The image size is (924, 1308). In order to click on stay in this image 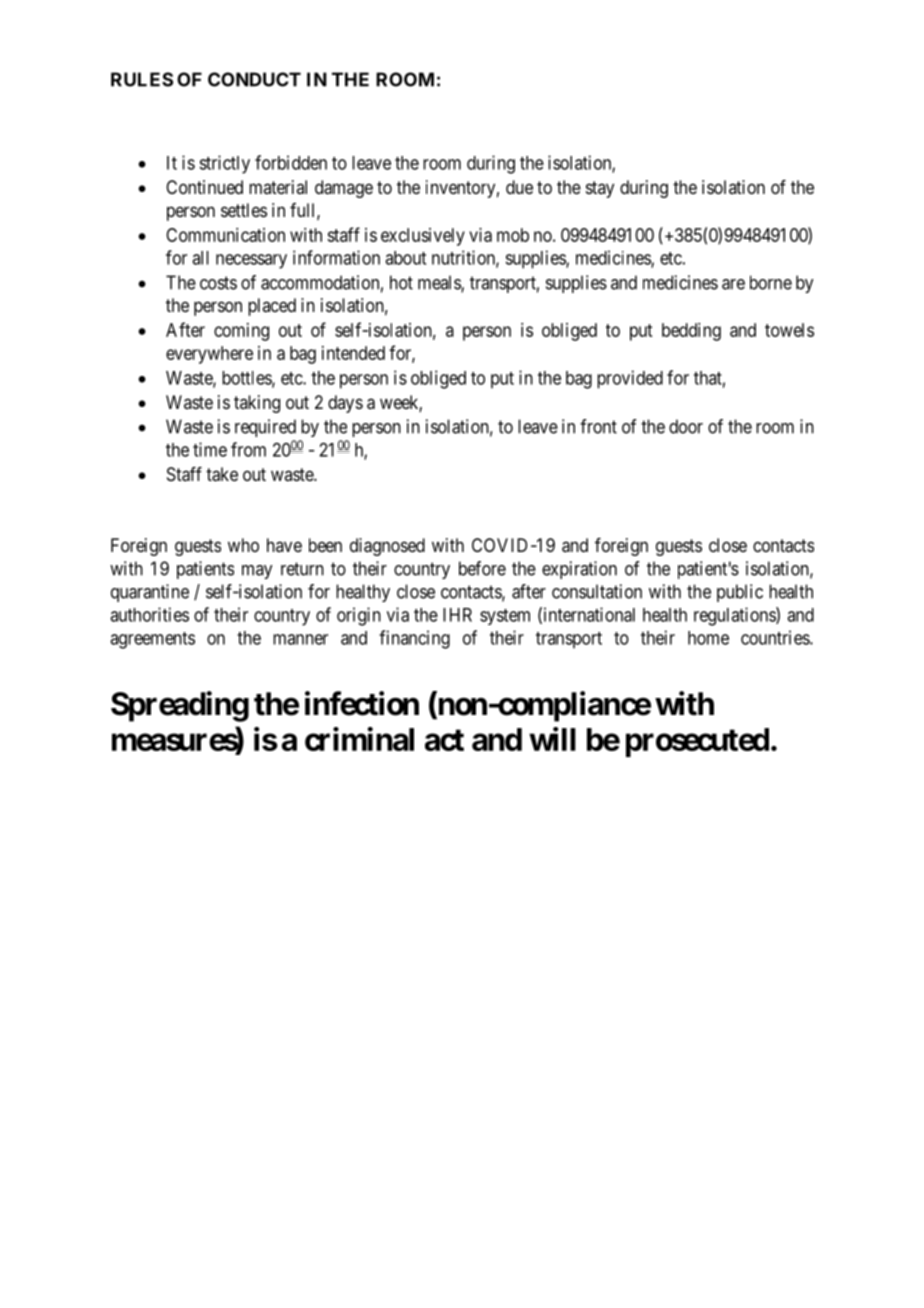, I will do `click(600, 189)`.
